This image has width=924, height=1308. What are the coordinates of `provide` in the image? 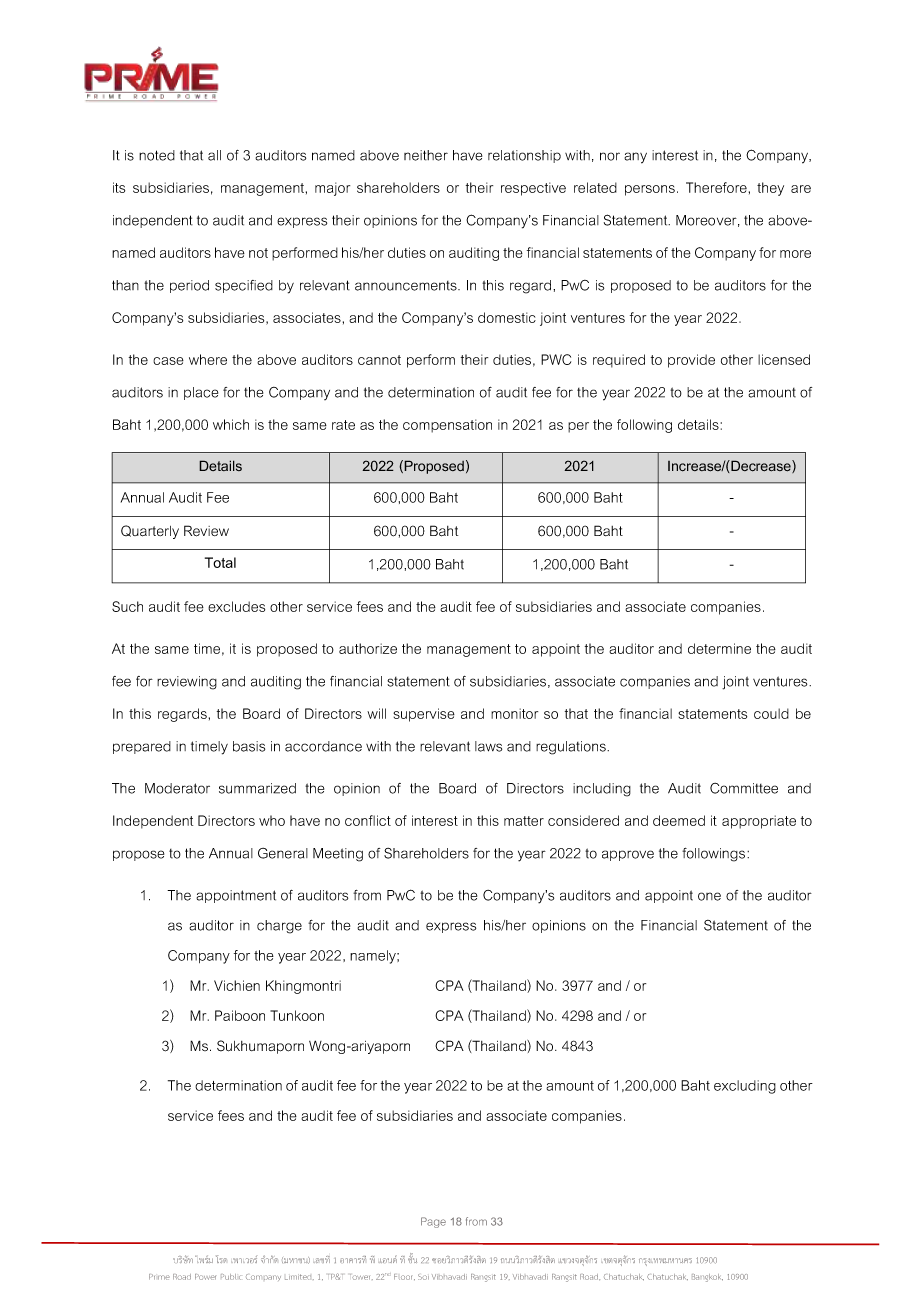 It's located at (691, 361).
